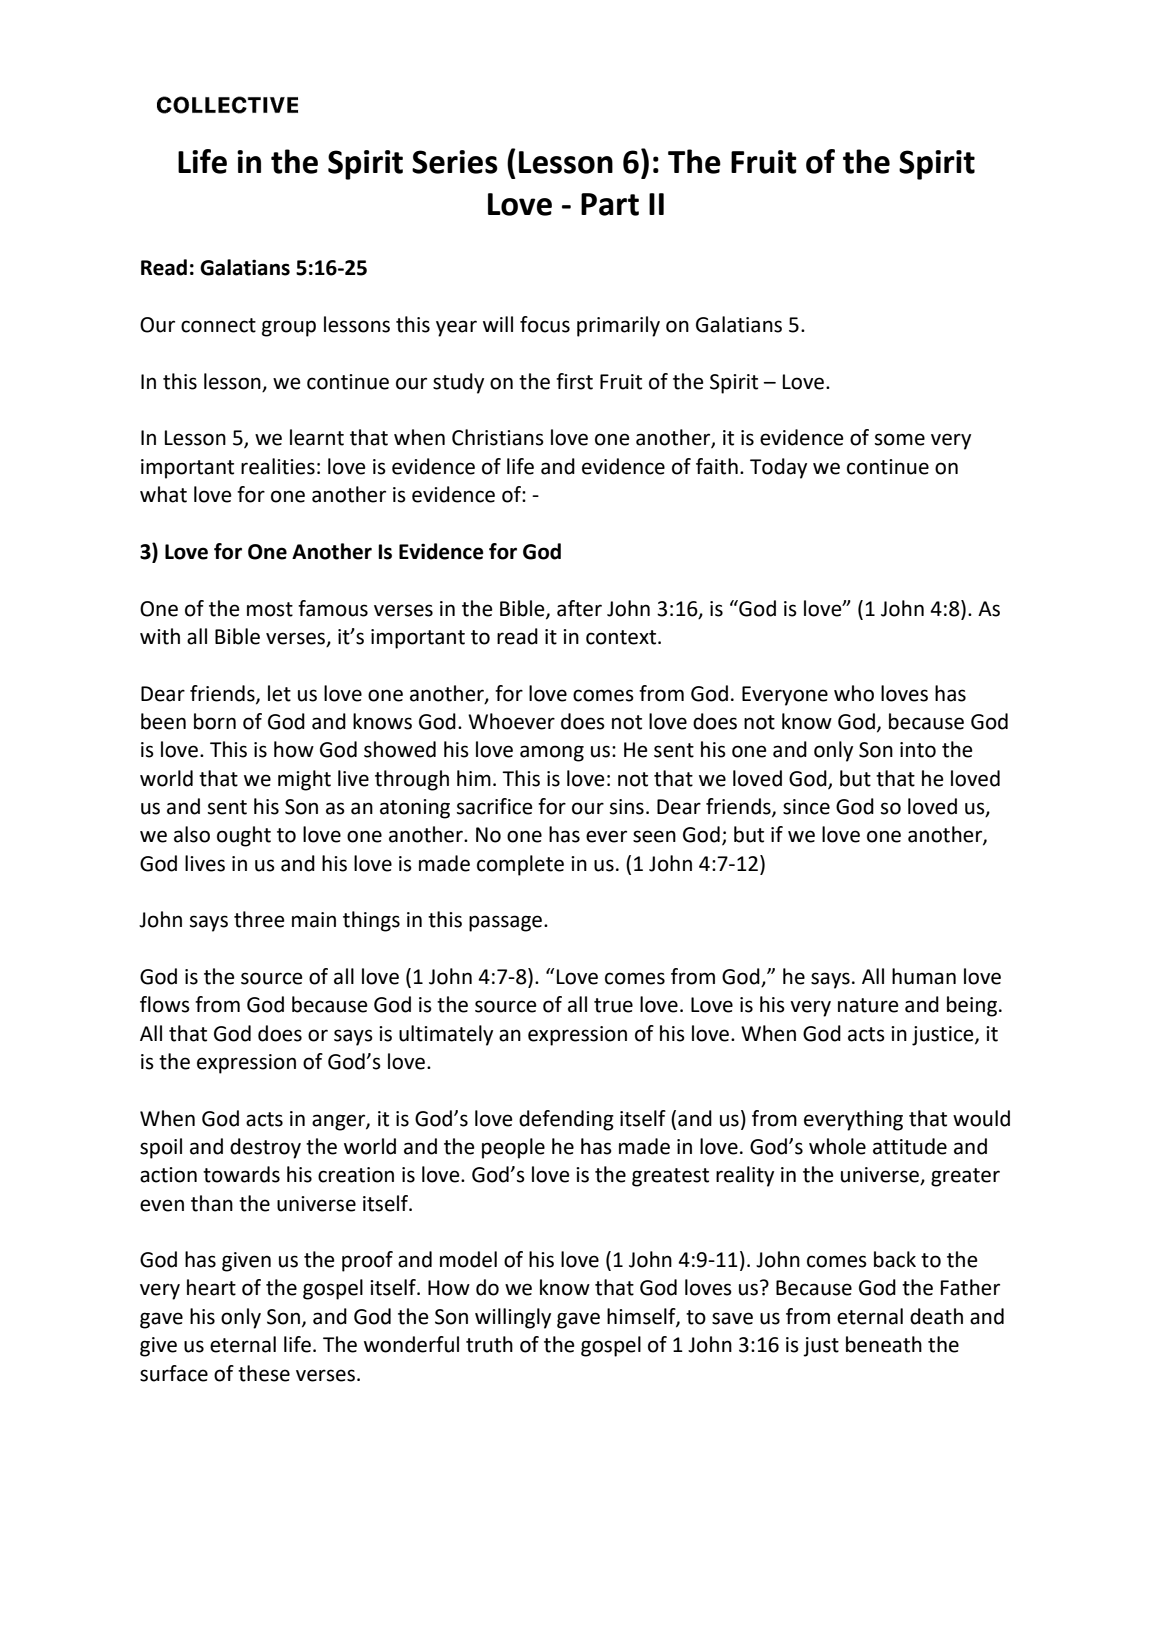 The width and height of the image is (1151, 1629). What do you see at coordinates (924, 976) in the image?
I see `human` at bounding box center [924, 976].
